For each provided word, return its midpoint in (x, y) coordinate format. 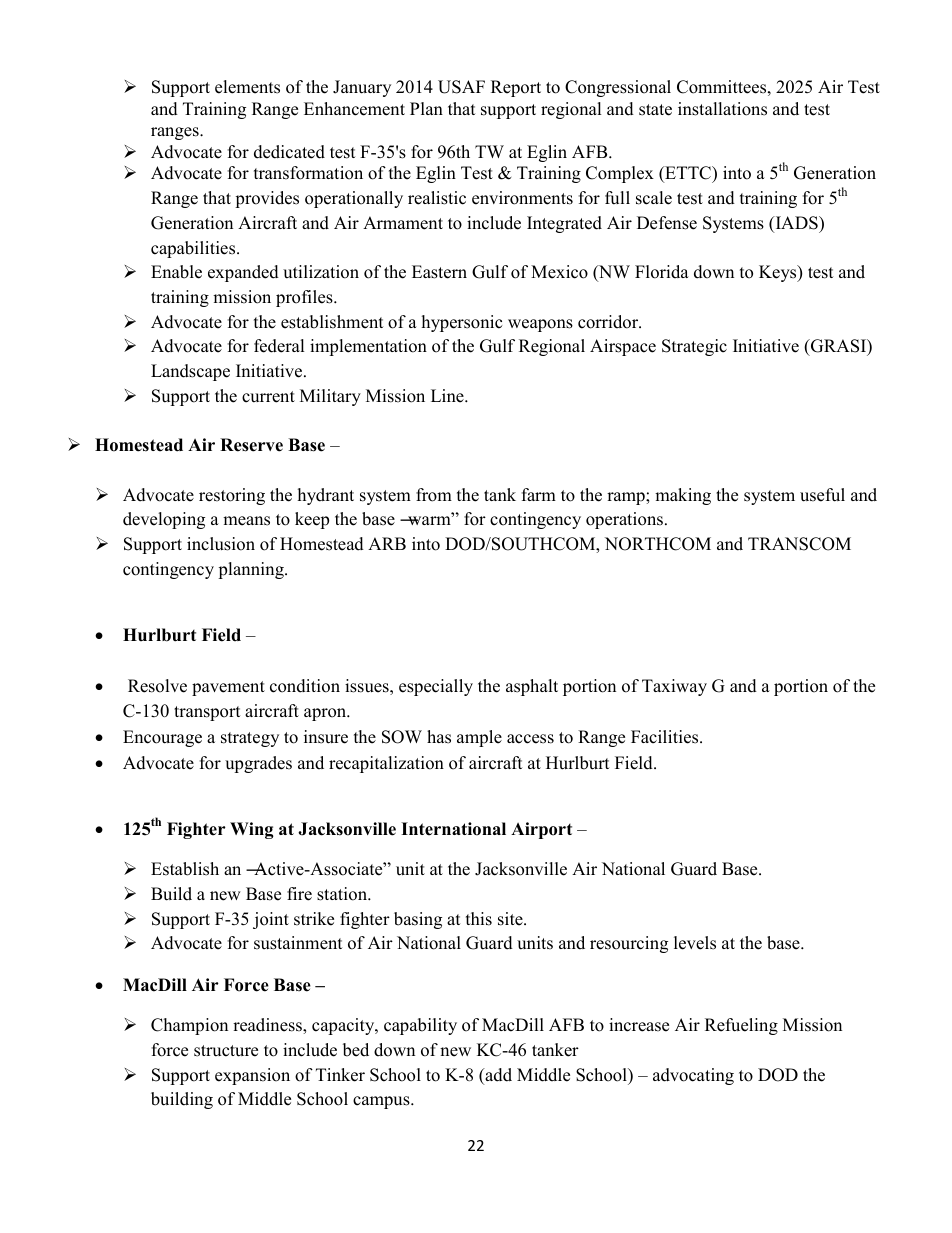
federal (279, 346)
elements (247, 87)
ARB (387, 543)
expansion (252, 1076)
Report (516, 88)
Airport (541, 830)
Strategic (694, 347)
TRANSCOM (799, 544)
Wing (252, 830)
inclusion (221, 544)
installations (722, 109)
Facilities (666, 737)
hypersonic (462, 323)
